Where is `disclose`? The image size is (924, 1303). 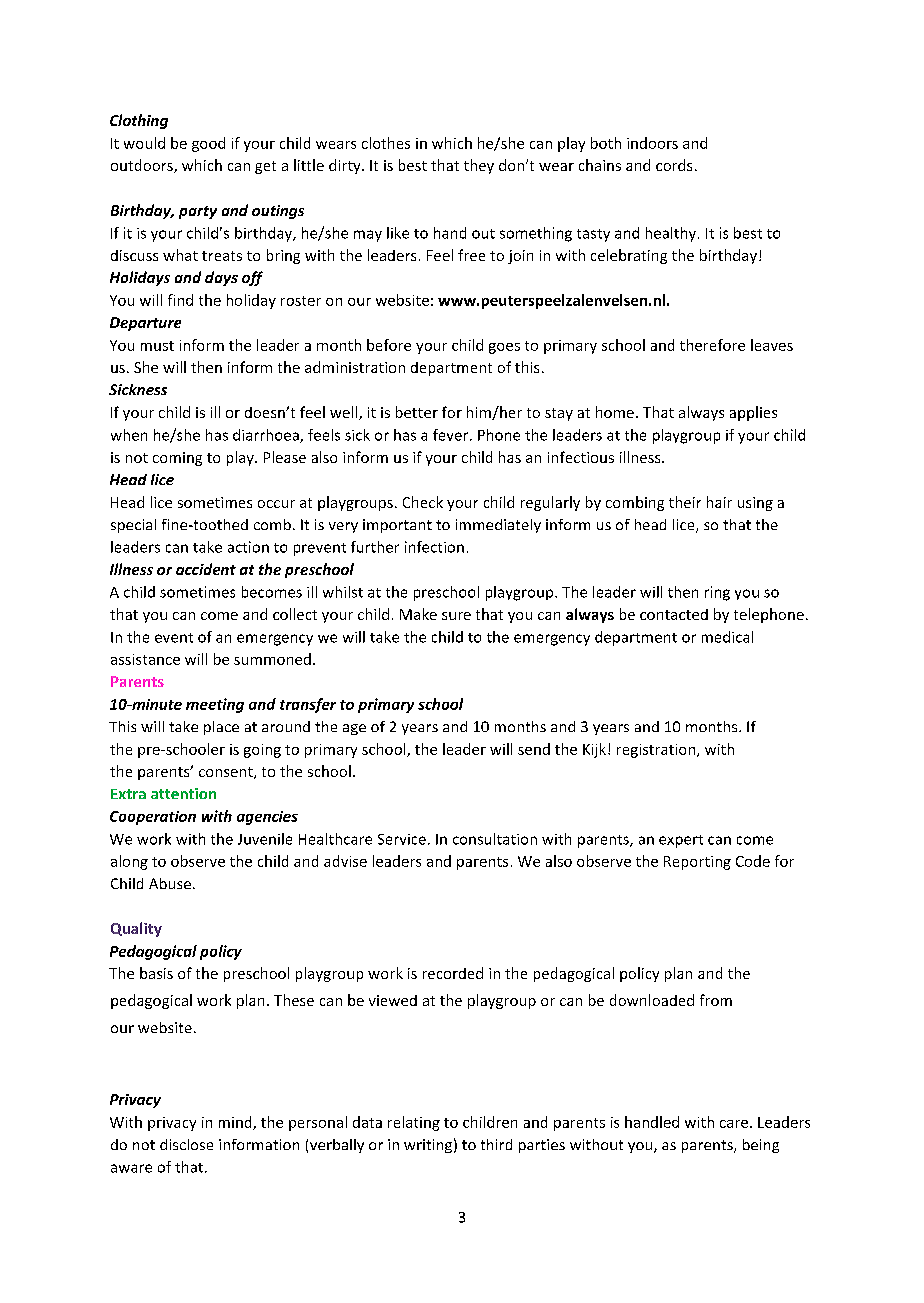 disclose is located at coordinates (186, 1144).
